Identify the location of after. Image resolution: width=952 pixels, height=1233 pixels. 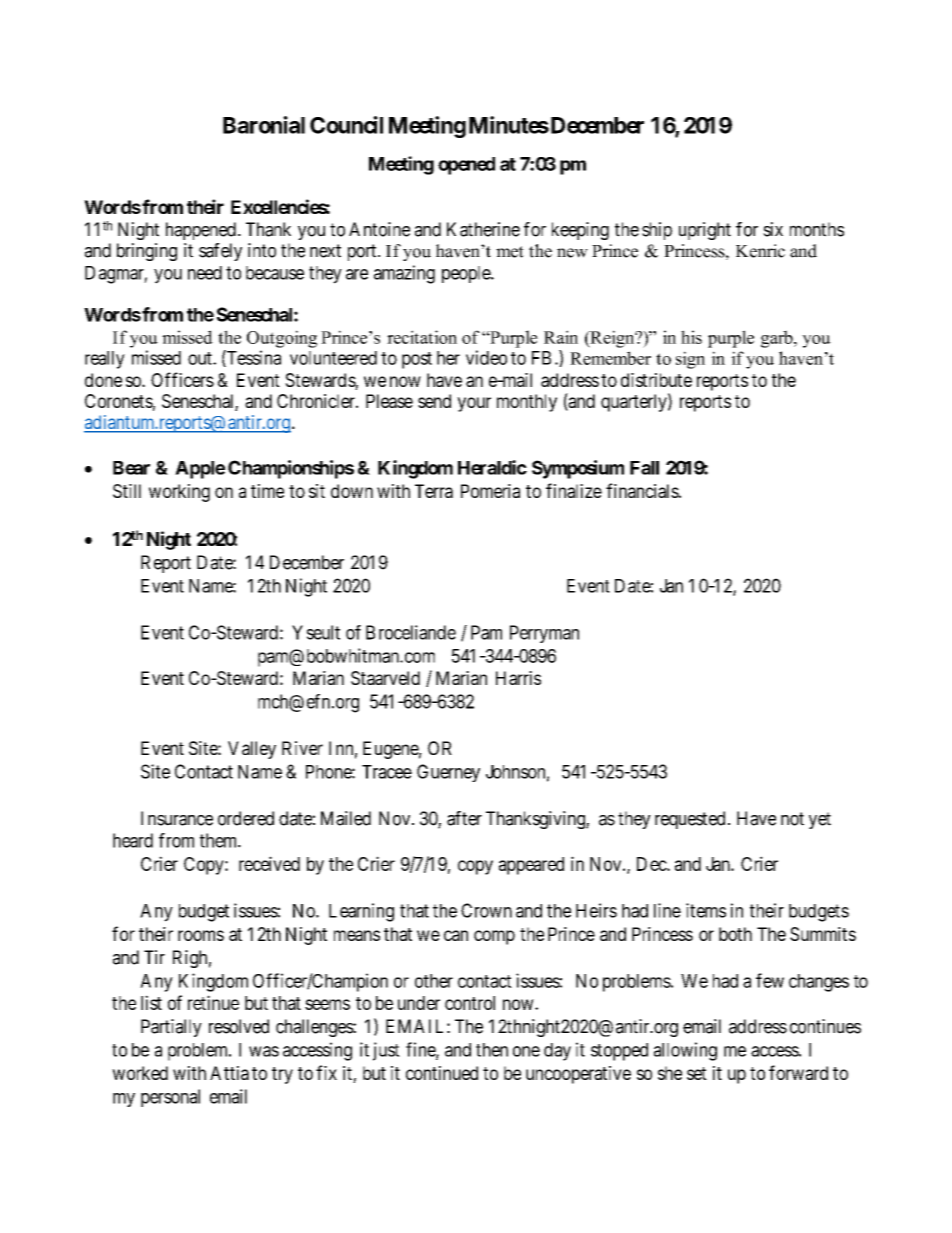
(464, 818).
